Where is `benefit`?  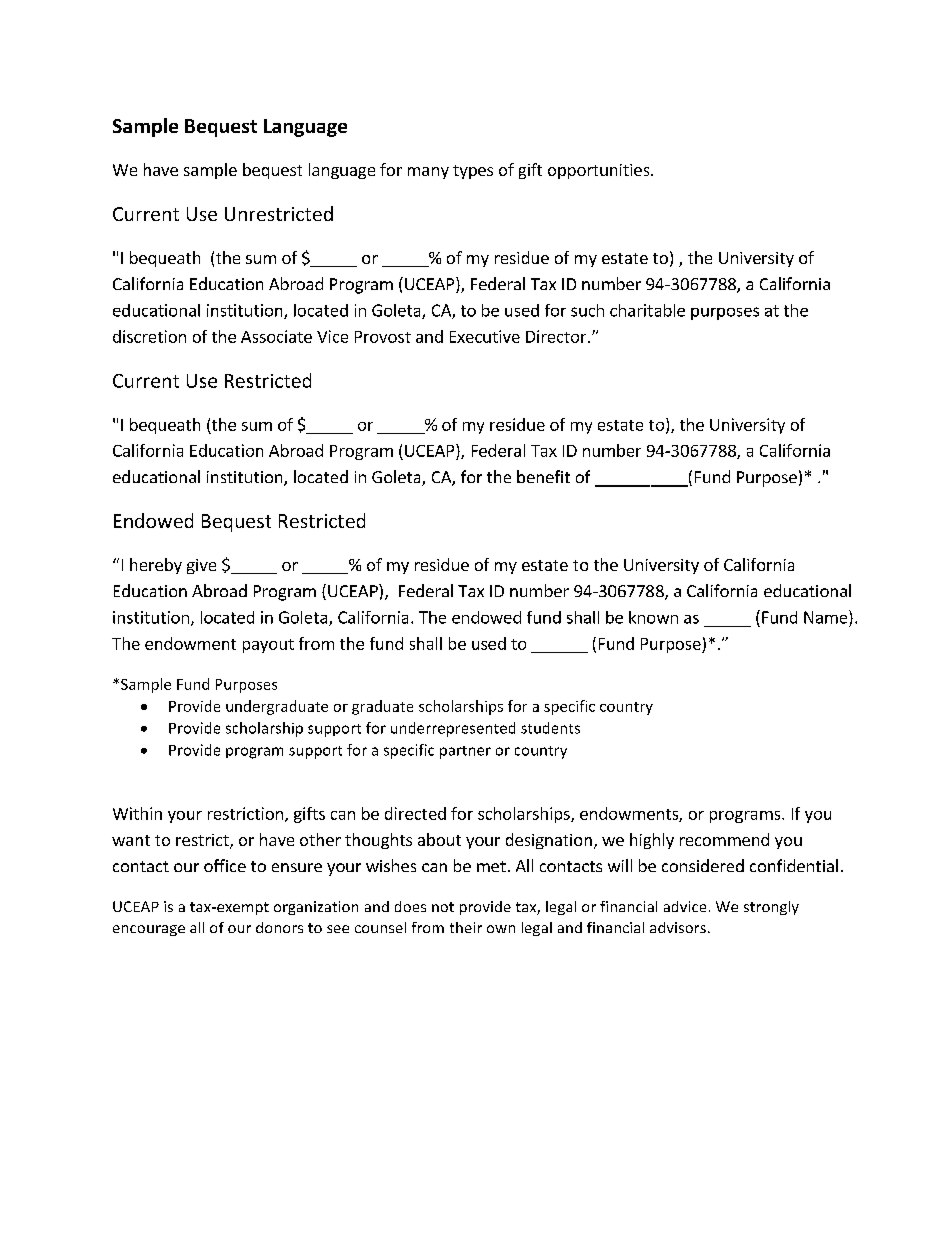
benefit is located at coordinates (543, 476).
